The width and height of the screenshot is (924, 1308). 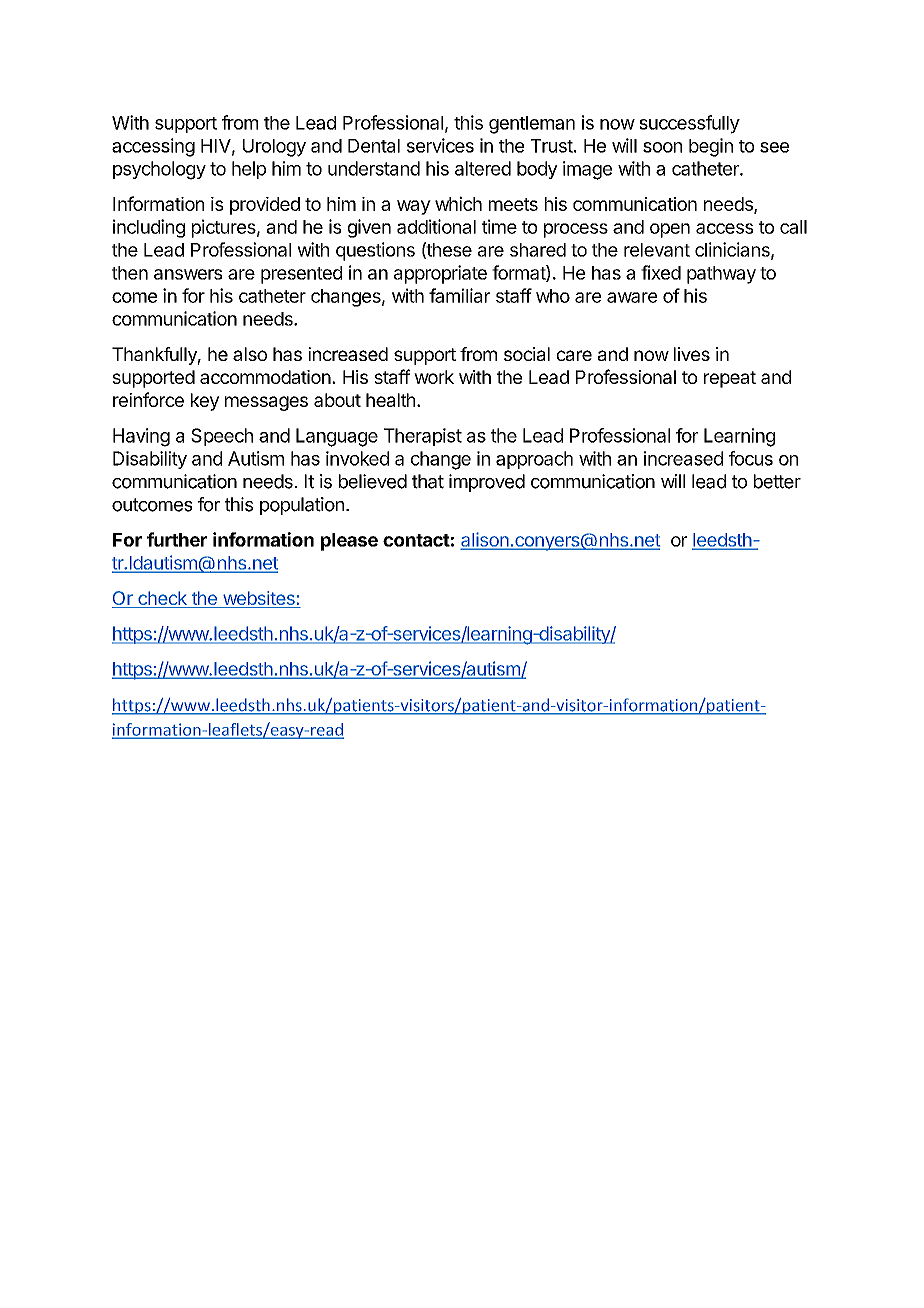 What do you see at coordinates (162, 599) in the screenshot?
I see `check` at bounding box center [162, 599].
